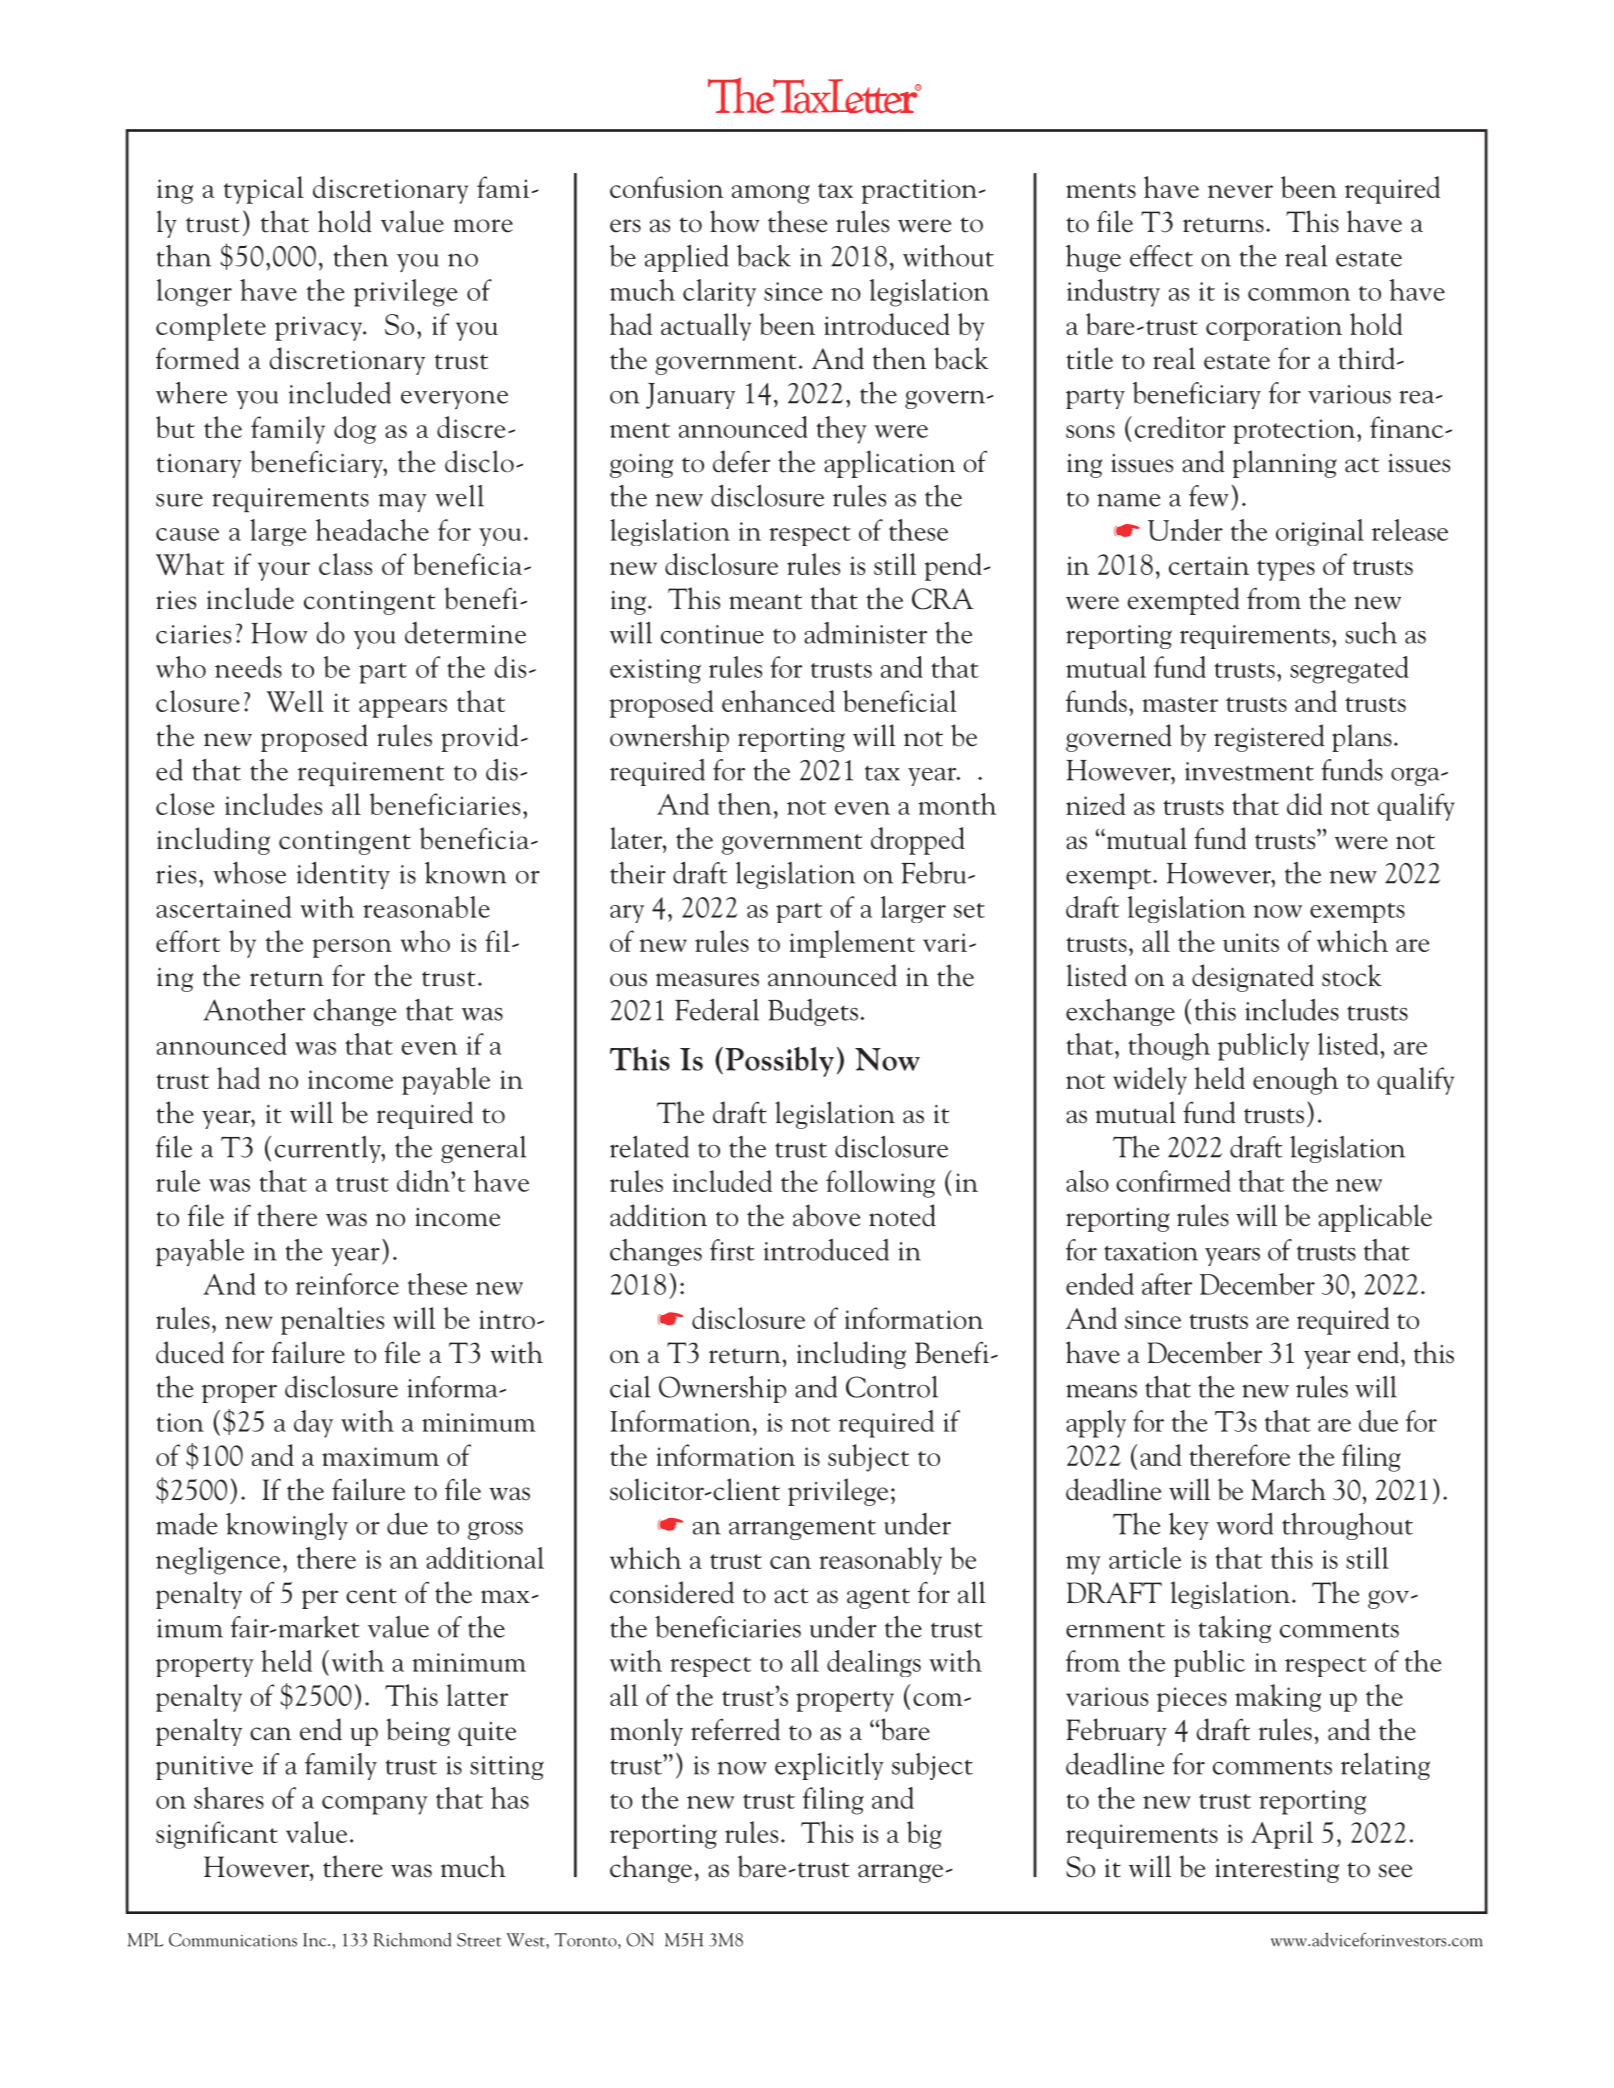 The height and width of the screenshot is (2088, 1614). What do you see at coordinates (778, 701) in the screenshot?
I see `enhanced` at bounding box center [778, 701].
